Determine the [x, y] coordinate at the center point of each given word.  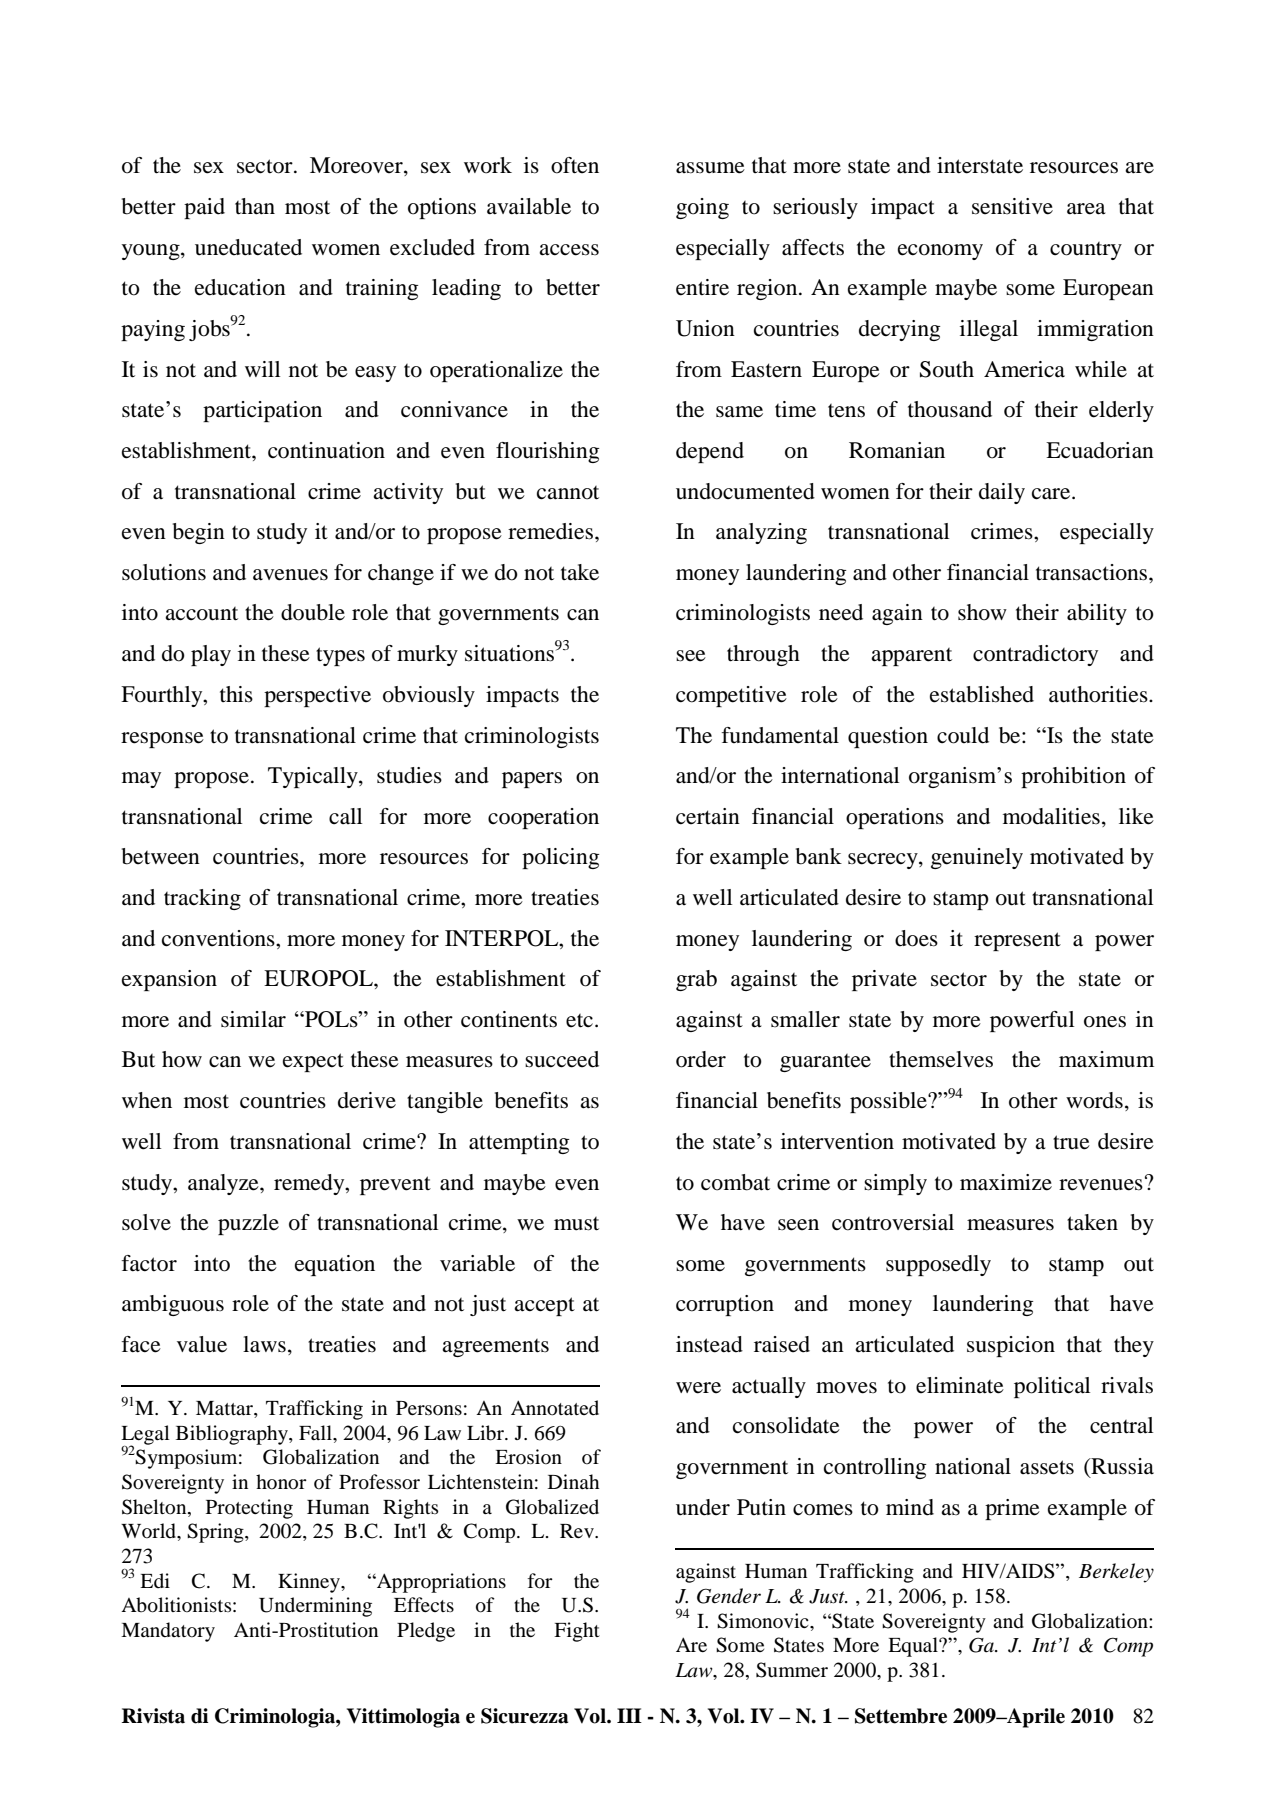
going [702, 208]
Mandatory [168, 1632]
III [629, 1715]
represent [1017, 941]
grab [696, 980]
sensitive [1012, 206]
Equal [914, 1647]
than [255, 206]
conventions [219, 938]
